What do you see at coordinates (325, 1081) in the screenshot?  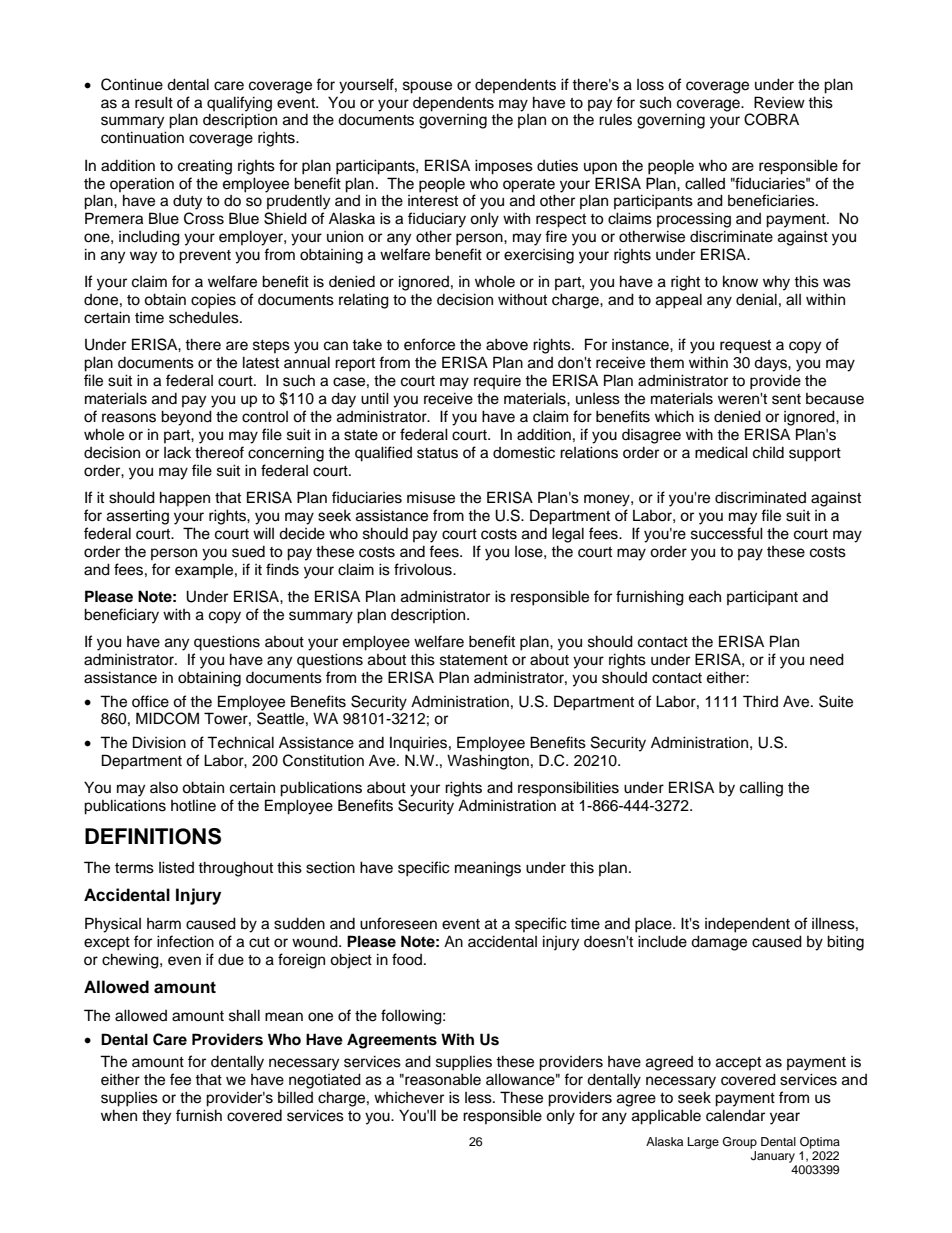 I see `negotiated` at bounding box center [325, 1081].
